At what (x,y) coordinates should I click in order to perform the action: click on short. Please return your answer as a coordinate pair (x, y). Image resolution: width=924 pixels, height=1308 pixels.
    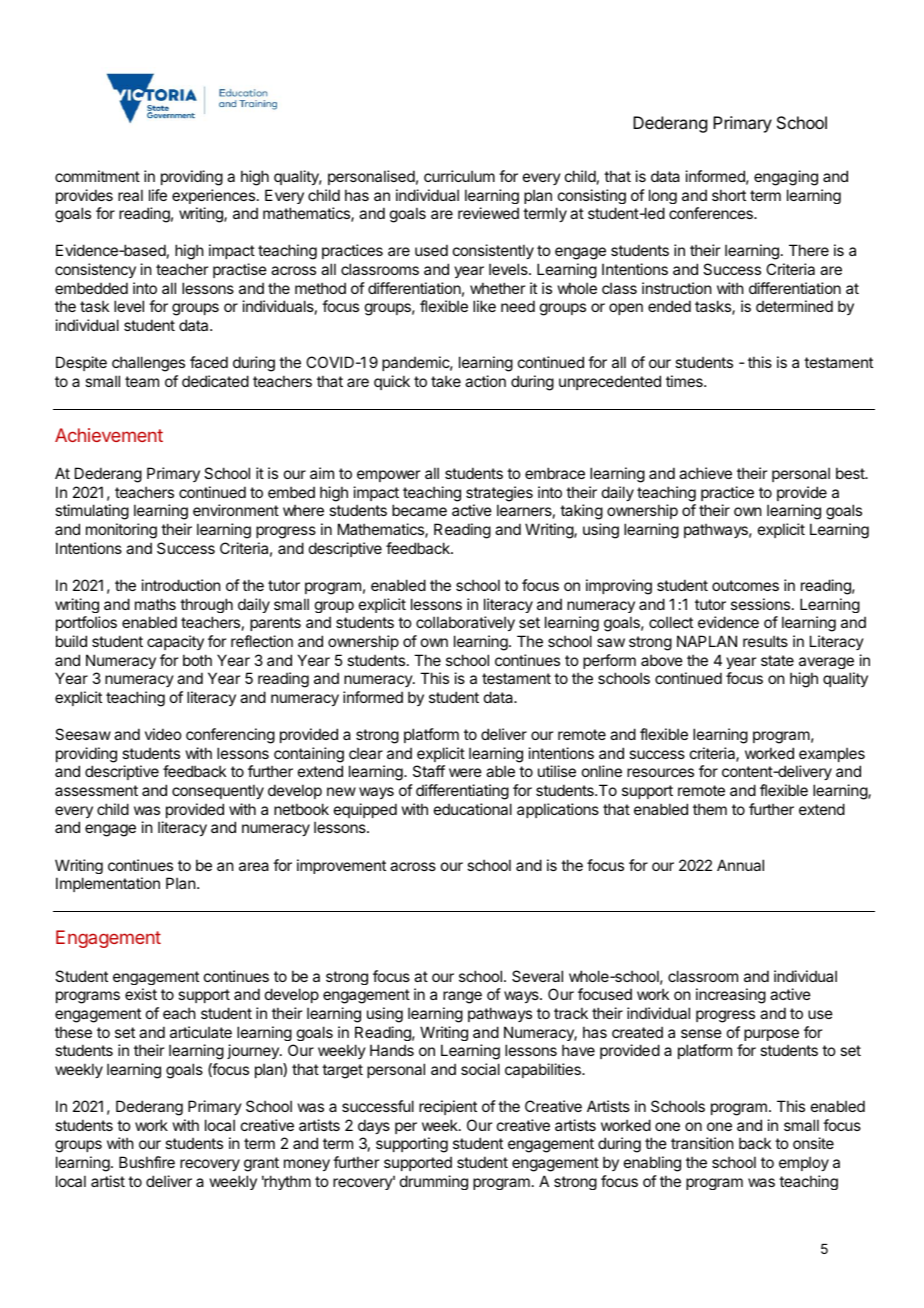
    Looking at the image, I should click on (729, 195).
